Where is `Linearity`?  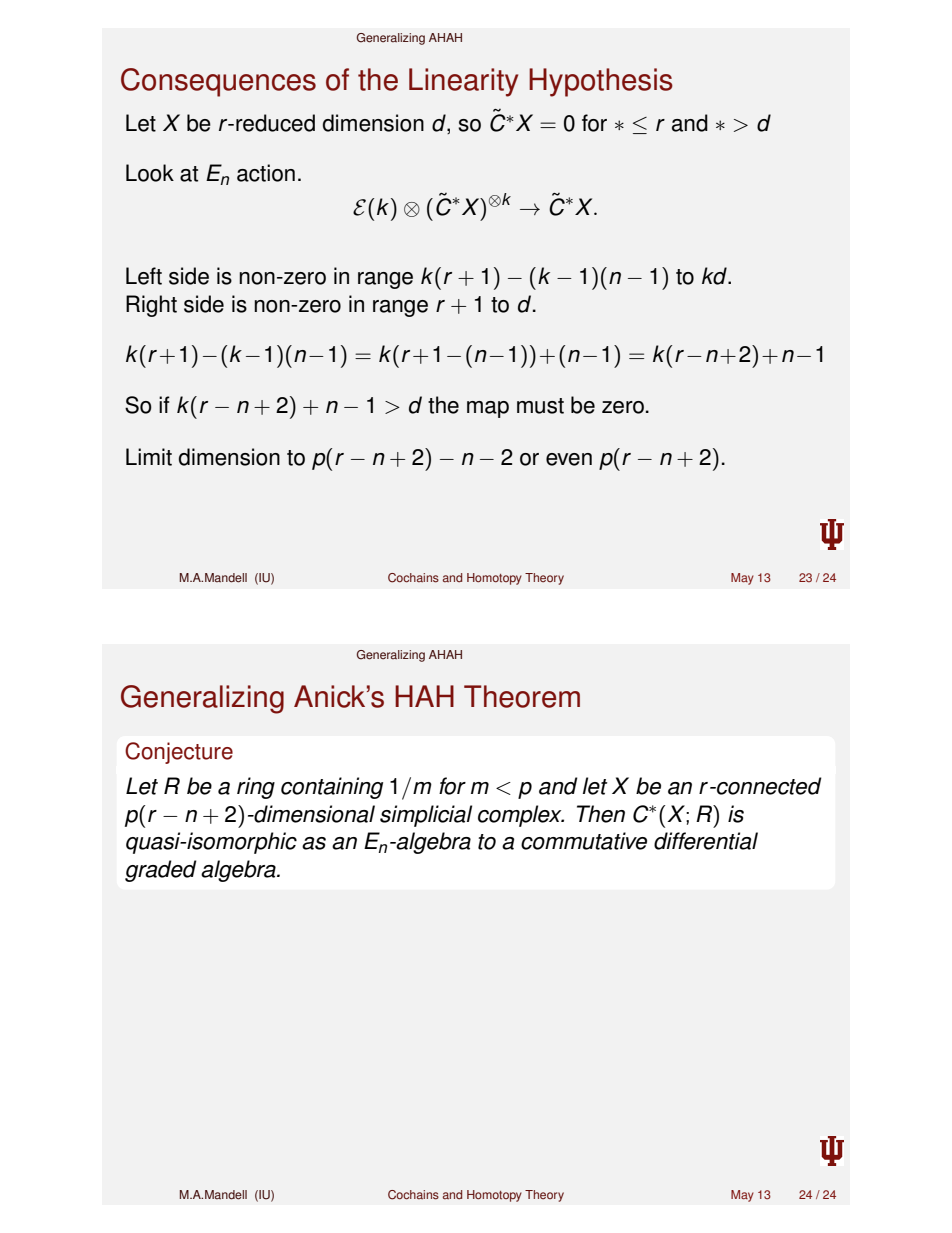
Linearity is located at coordinates (463, 82).
